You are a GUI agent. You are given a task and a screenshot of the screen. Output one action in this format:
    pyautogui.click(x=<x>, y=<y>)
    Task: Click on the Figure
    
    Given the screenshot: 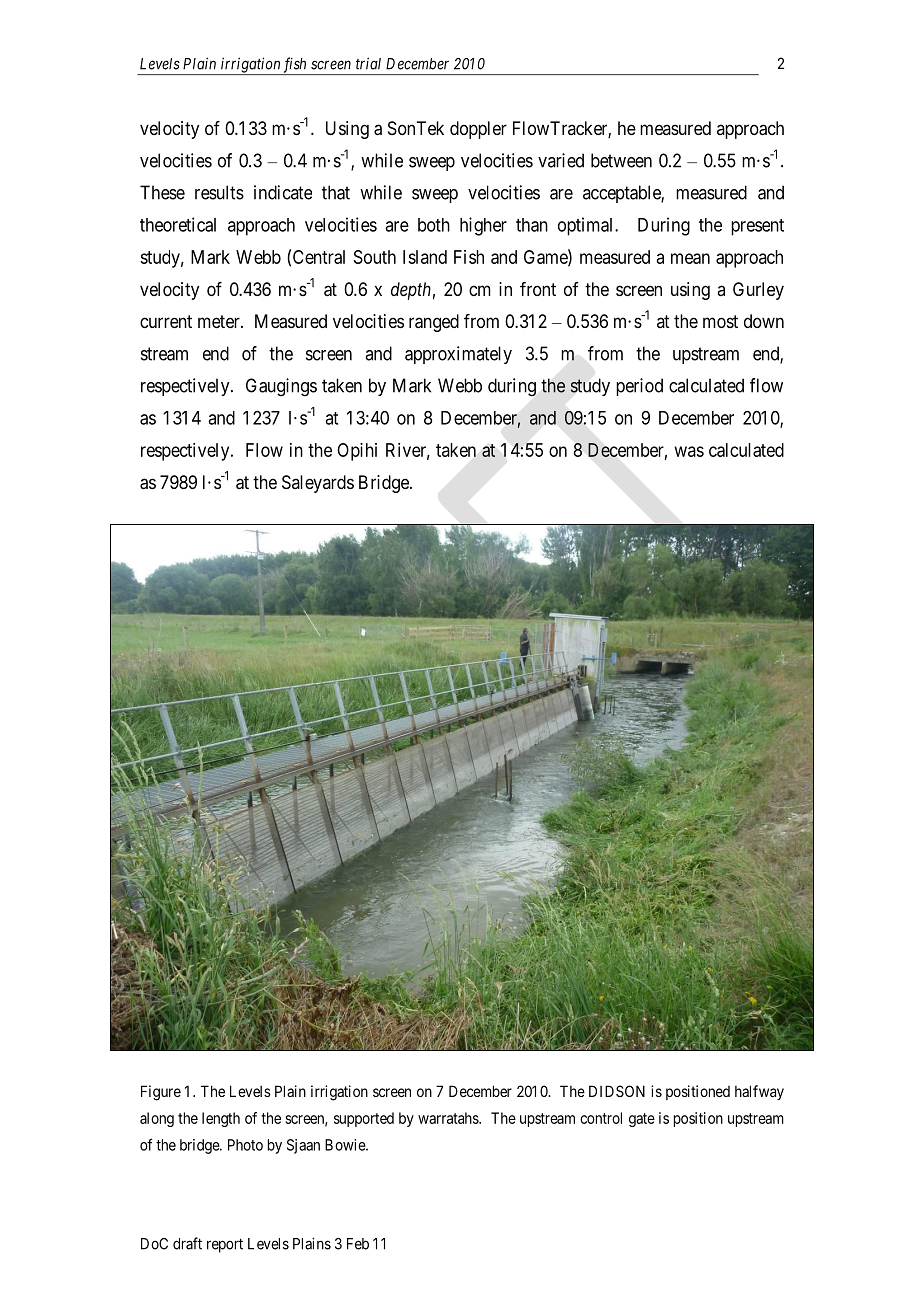 What is the action you would take?
    pyautogui.click(x=161, y=1093)
